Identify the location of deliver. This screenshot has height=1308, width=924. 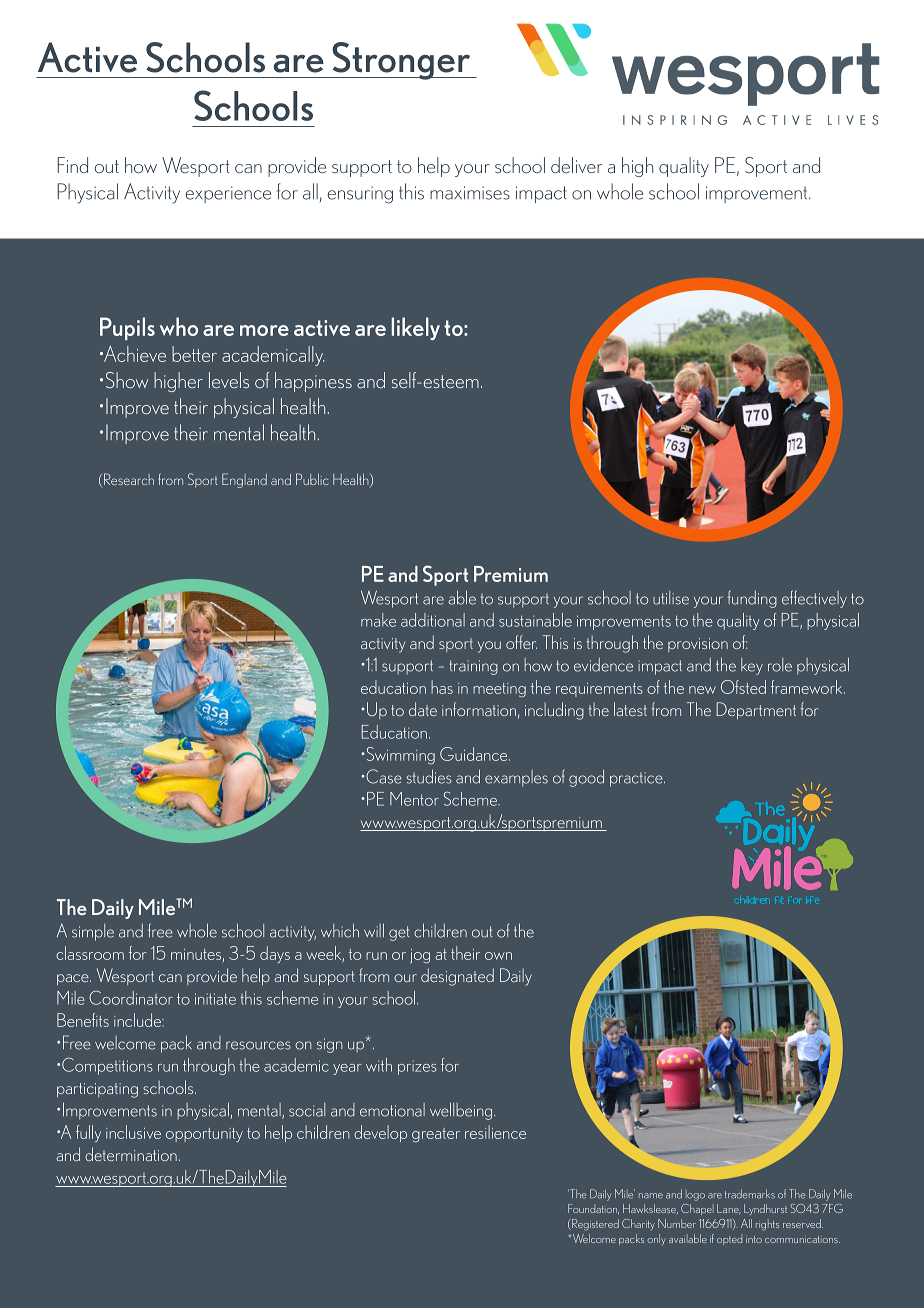
(576, 165).
